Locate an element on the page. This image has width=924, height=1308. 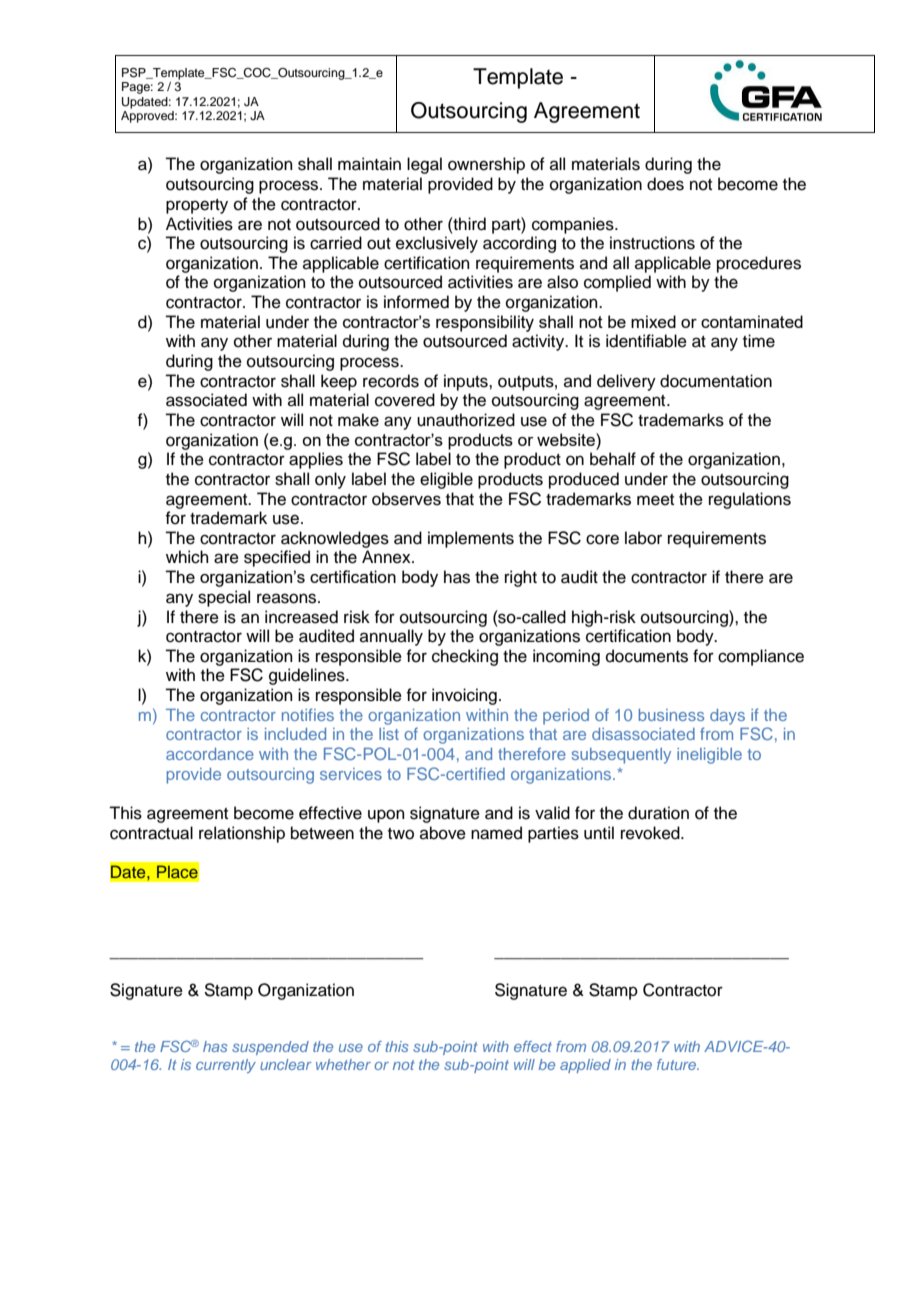
currently is located at coordinates (226, 1066).
